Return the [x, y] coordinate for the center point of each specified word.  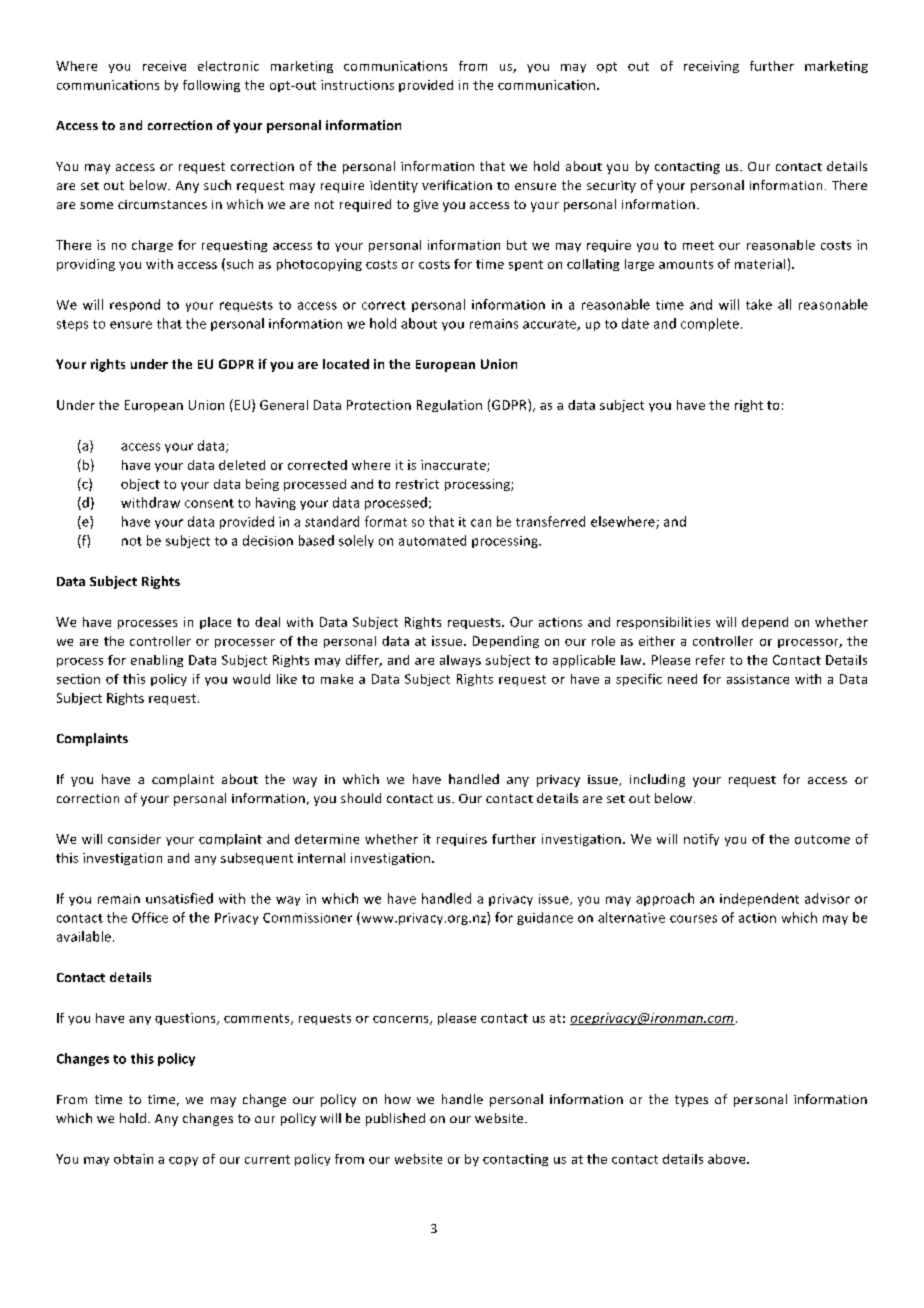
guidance [545, 918]
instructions [357, 85]
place [215, 623]
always [460, 661]
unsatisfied [179, 898]
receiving [711, 67]
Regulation [449, 406]
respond [135, 305]
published [395, 1119]
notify [701, 840]
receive [164, 66]
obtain [133, 1159]
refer [710, 660]
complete [710, 324]
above [728, 1159]
